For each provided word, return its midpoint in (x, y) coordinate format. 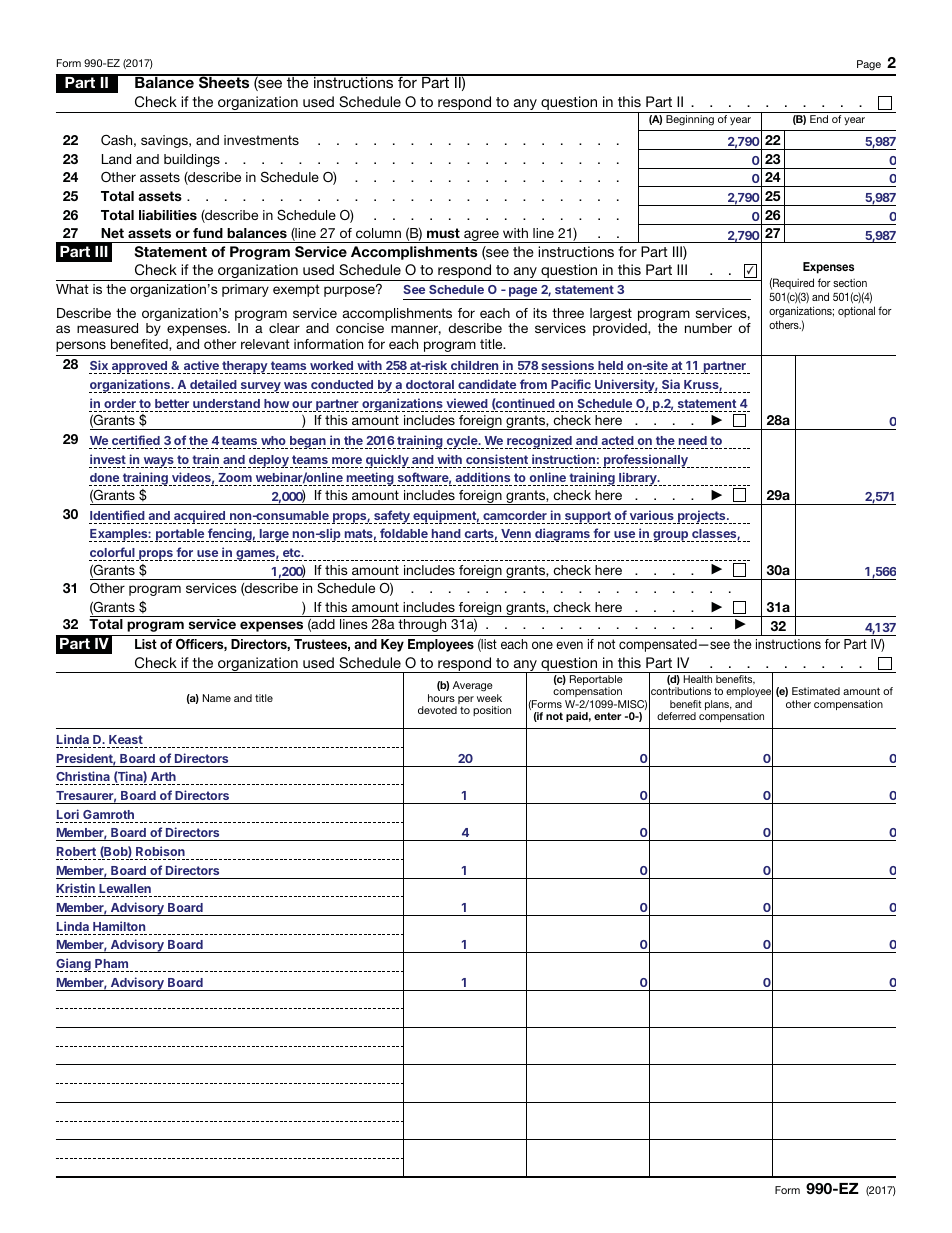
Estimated (816, 691)
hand (445, 535)
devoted (437, 710)
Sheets (224, 82)
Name (217, 698)
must (443, 233)
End (819, 119)
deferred (676, 716)
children (474, 365)
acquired (200, 517)
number (708, 328)
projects (702, 517)
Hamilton (119, 926)
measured (107, 328)
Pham (111, 963)
